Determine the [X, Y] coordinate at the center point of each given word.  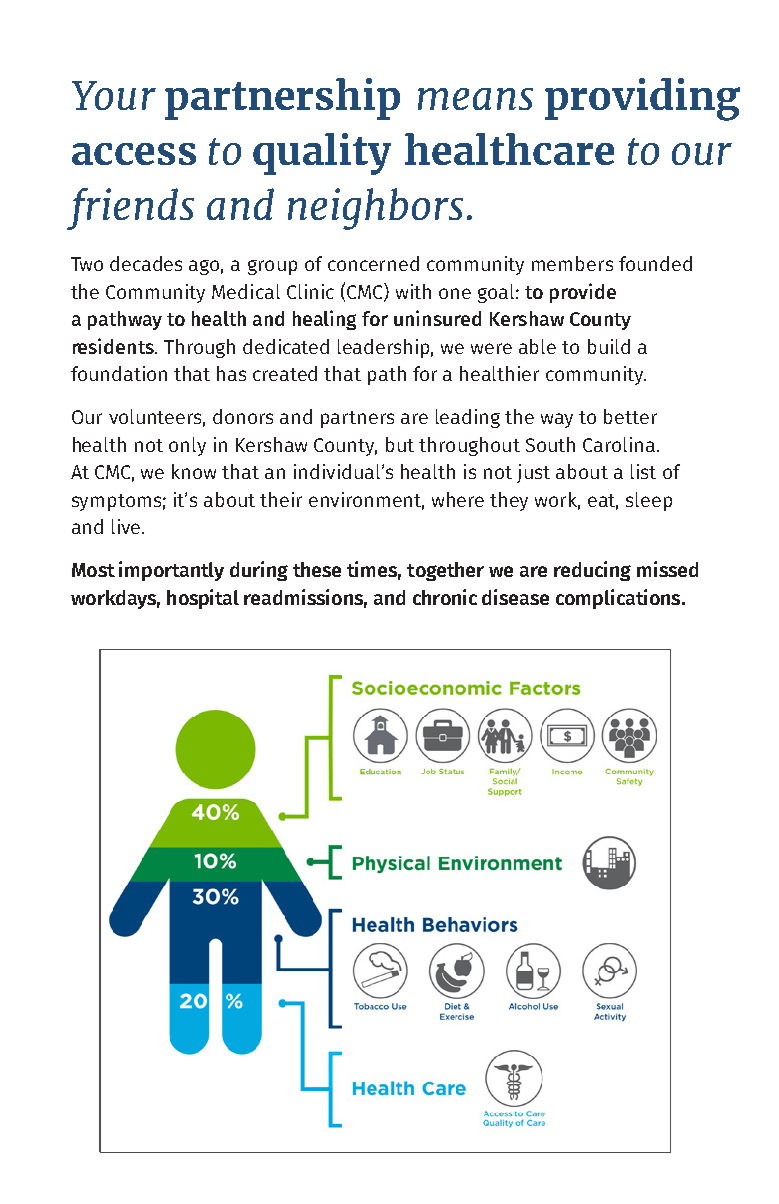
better [630, 416]
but [400, 444]
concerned [373, 263]
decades [146, 263]
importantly [171, 571]
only [187, 446]
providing [642, 99]
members [572, 263]
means [475, 99]
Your [114, 95]
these [317, 569]
